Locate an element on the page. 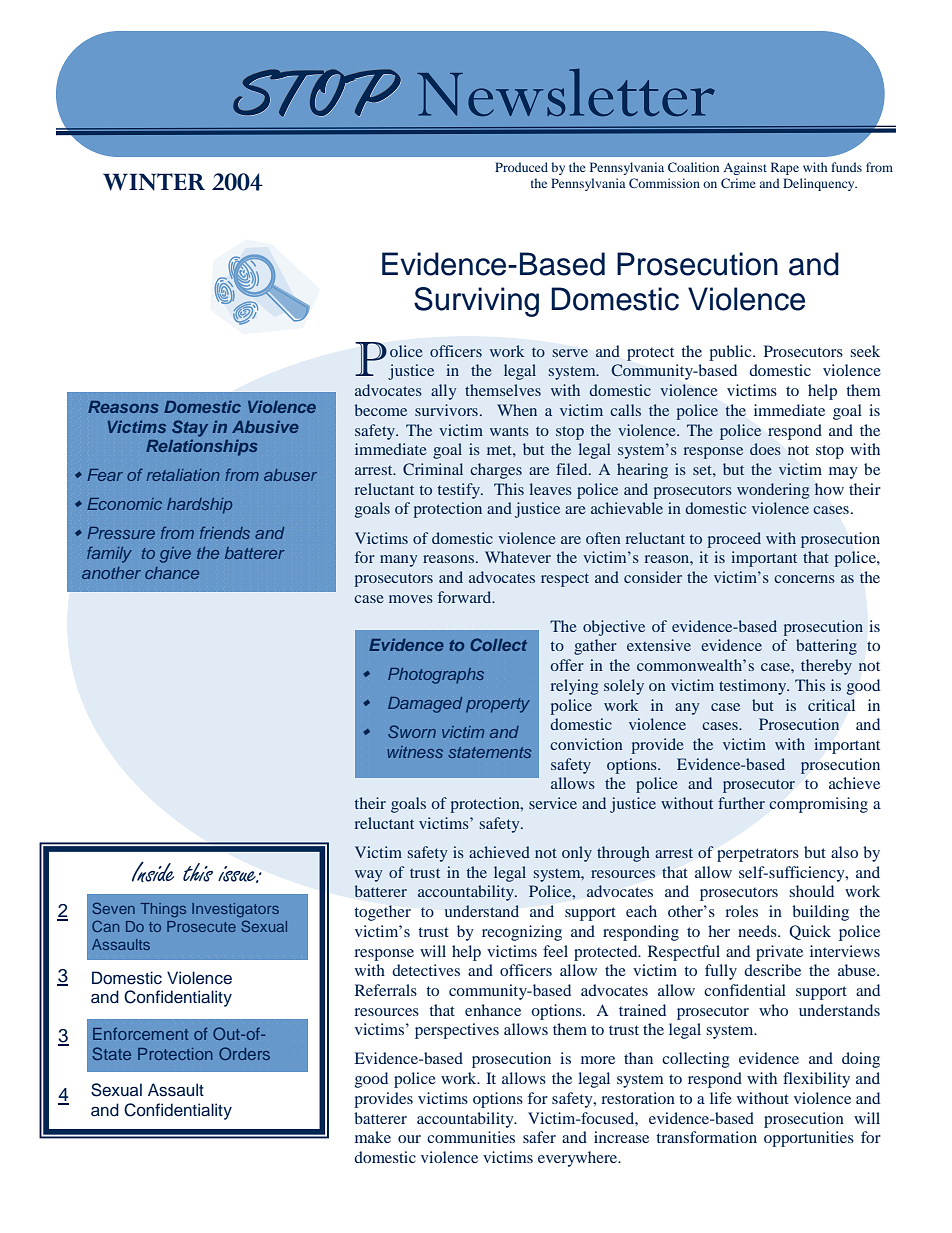  communities is located at coordinates (471, 1137).
